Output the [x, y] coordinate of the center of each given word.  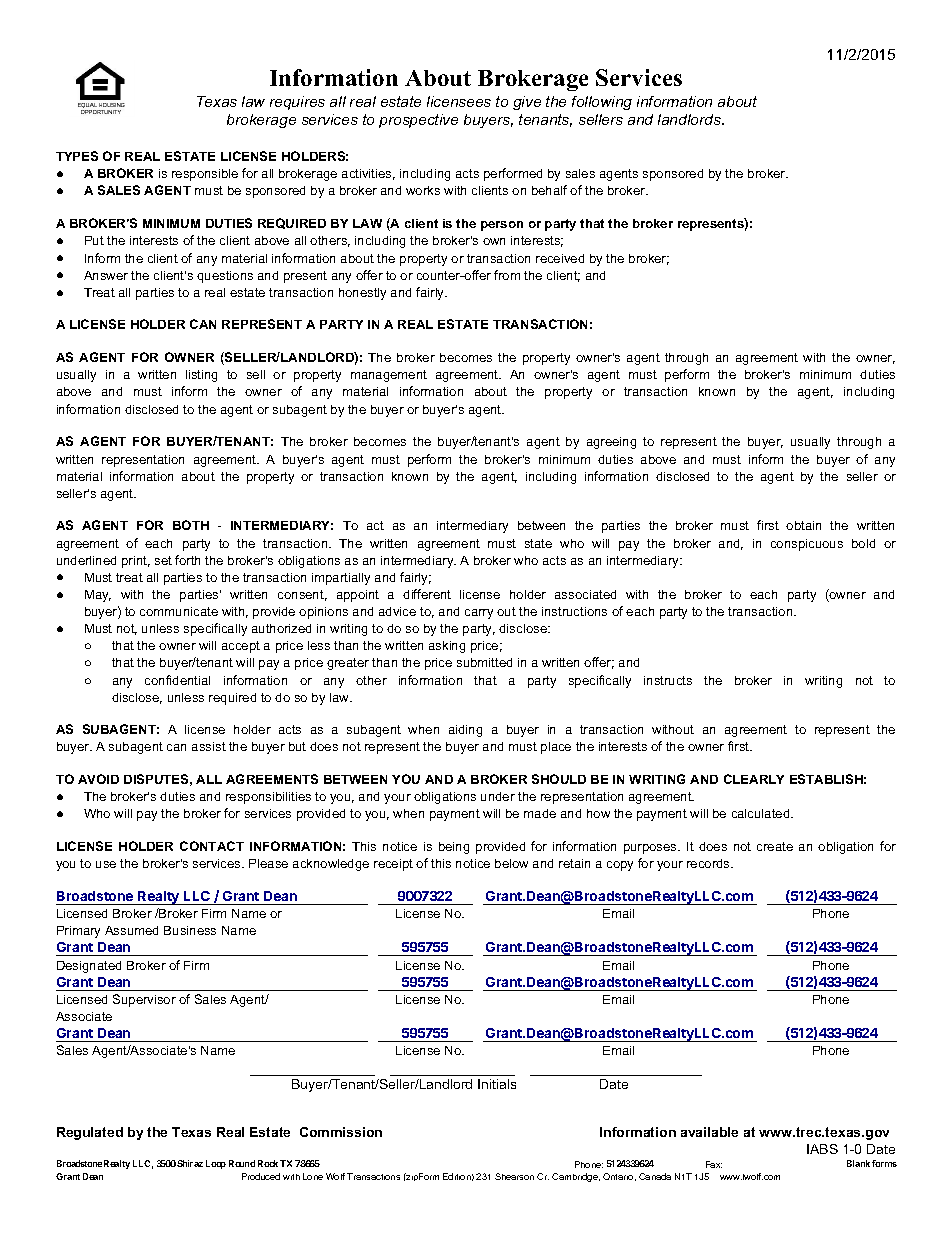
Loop [216, 1164]
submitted [484, 662]
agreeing [611, 443]
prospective [418, 121]
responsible [205, 175]
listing [201, 376]
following [602, 103]
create [775, 846]
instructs [668, 680]
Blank [858, 1163]
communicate [179, 611]
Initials [497, 1084]
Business [190, 930]
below [511, 863]
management [389, 376]
